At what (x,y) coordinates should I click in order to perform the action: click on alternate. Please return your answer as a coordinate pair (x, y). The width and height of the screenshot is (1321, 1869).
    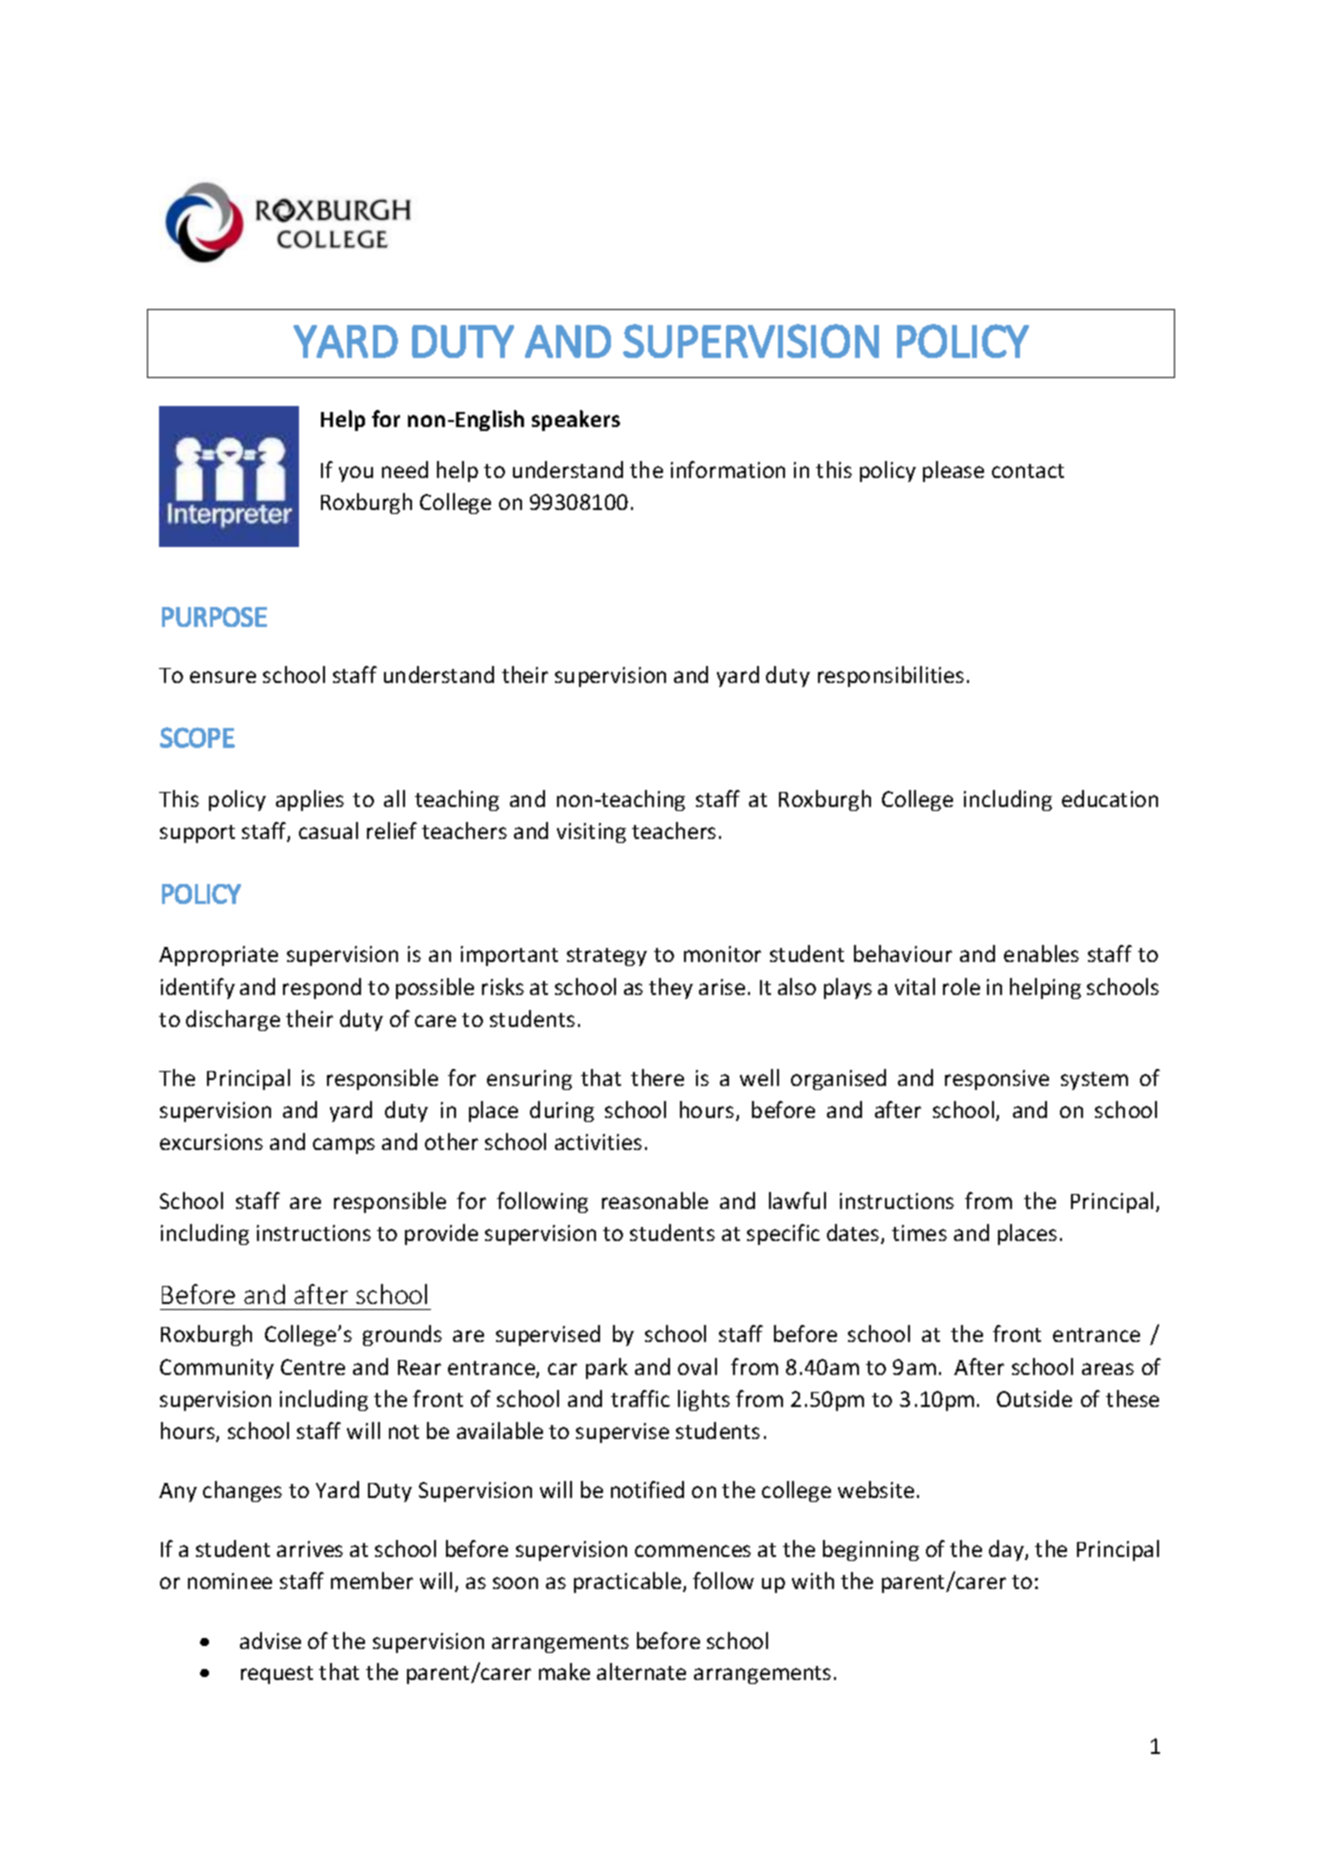
    Looking at the image, I should click on (641, 1671).
